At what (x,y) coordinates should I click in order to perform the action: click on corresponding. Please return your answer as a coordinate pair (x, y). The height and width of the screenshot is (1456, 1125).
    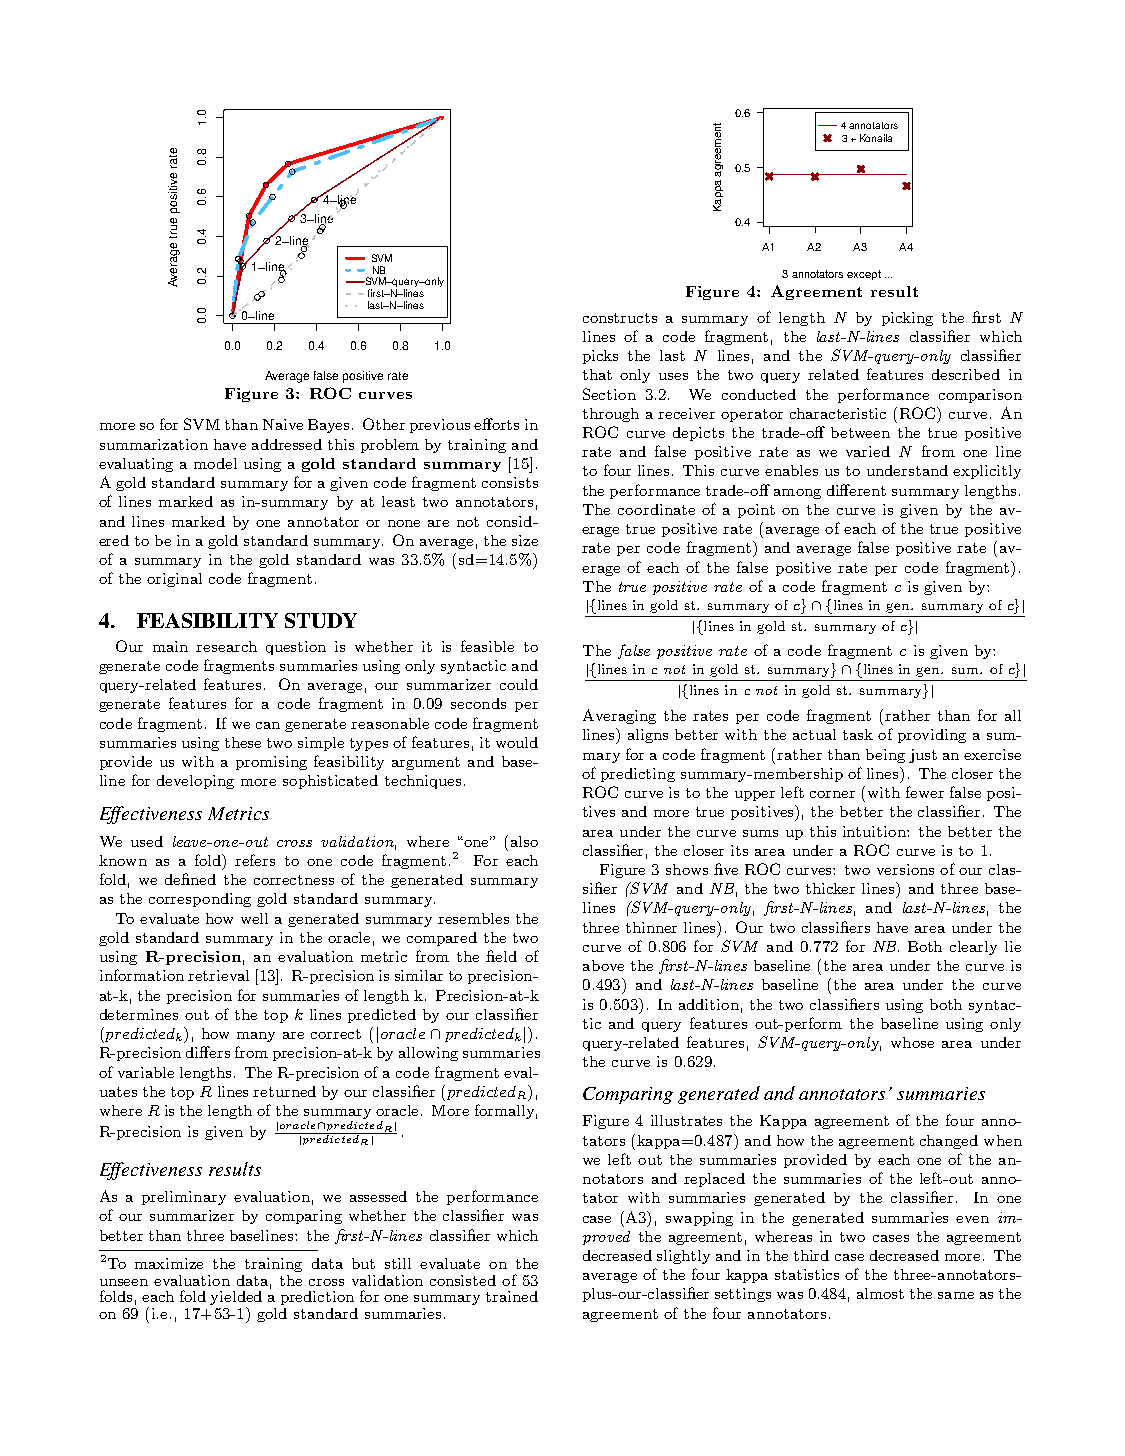
    Looking at the image, I should click on (200, 900).
